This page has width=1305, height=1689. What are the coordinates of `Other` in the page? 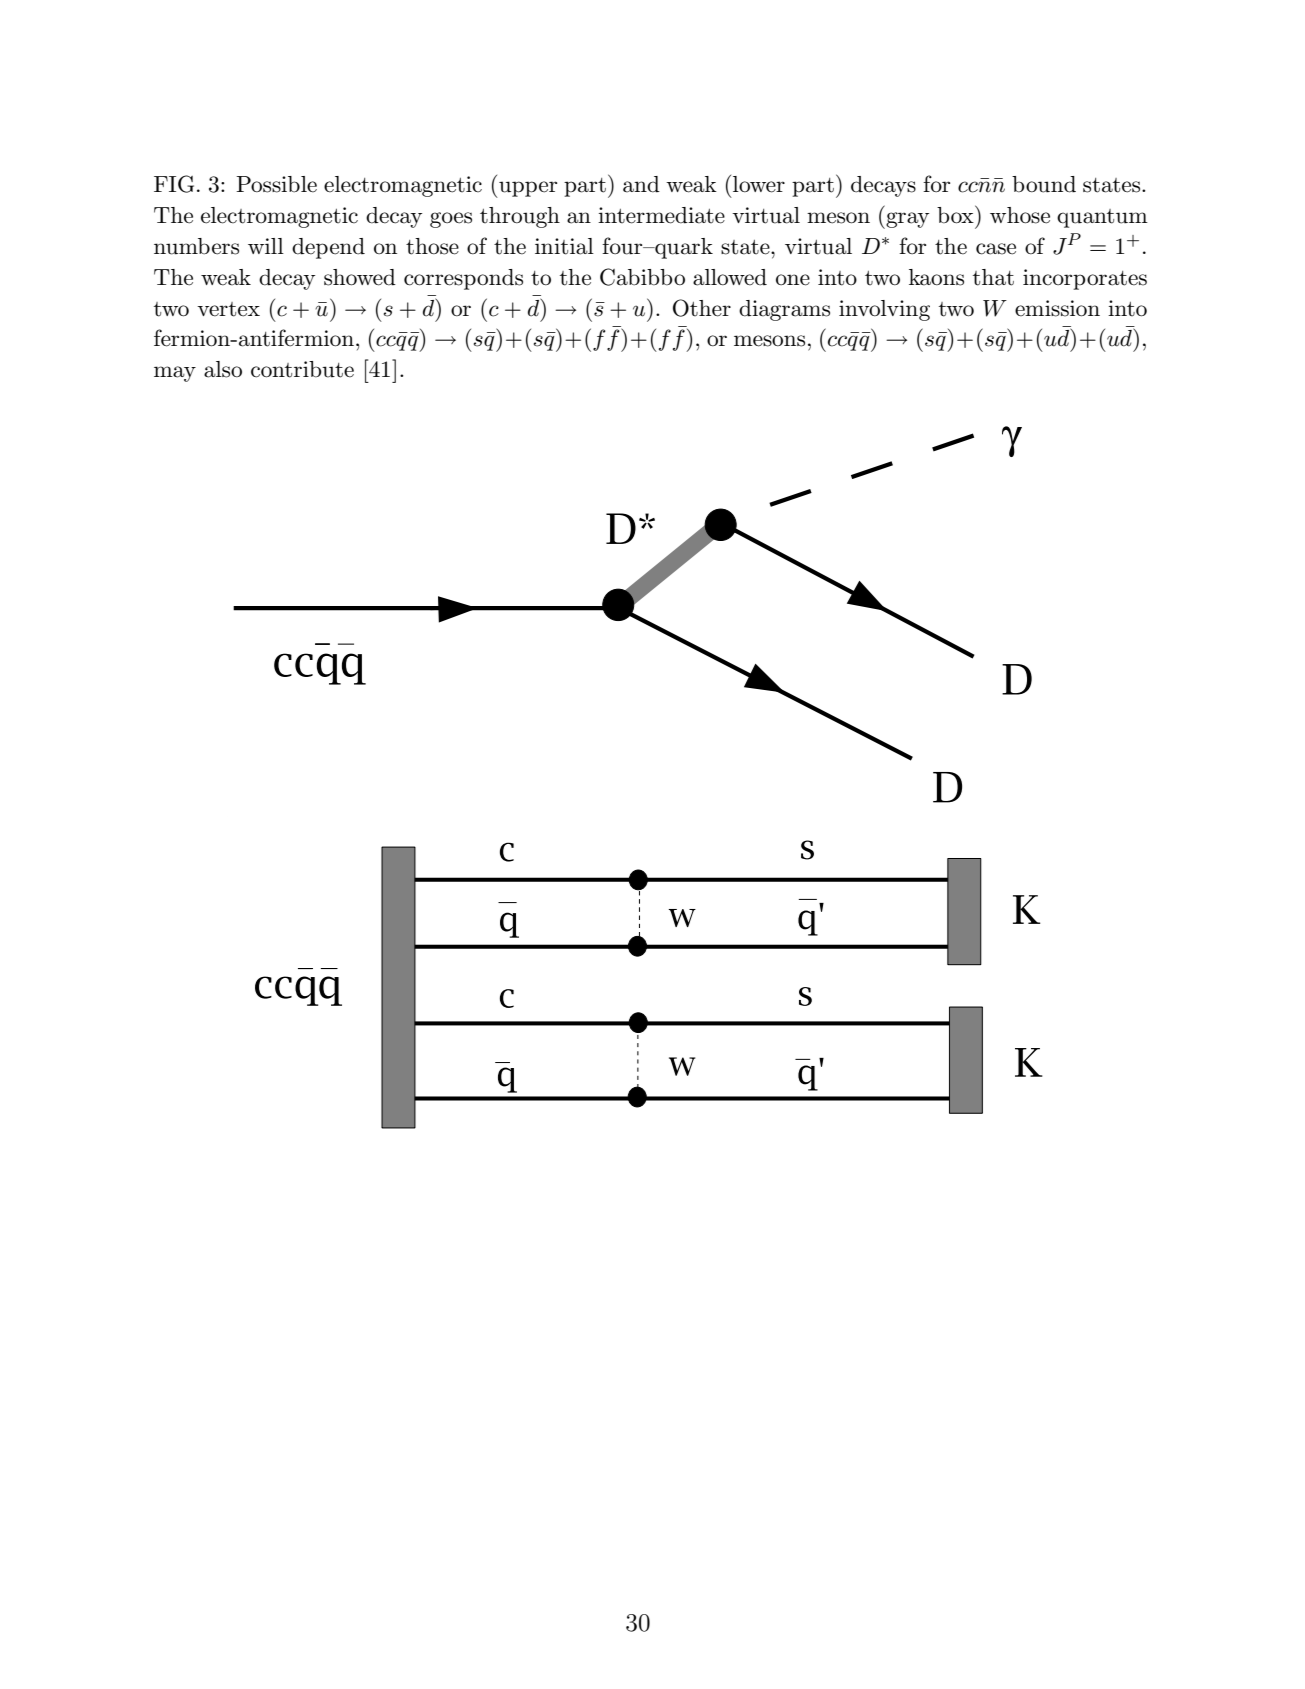 It's located at (702, 308).
